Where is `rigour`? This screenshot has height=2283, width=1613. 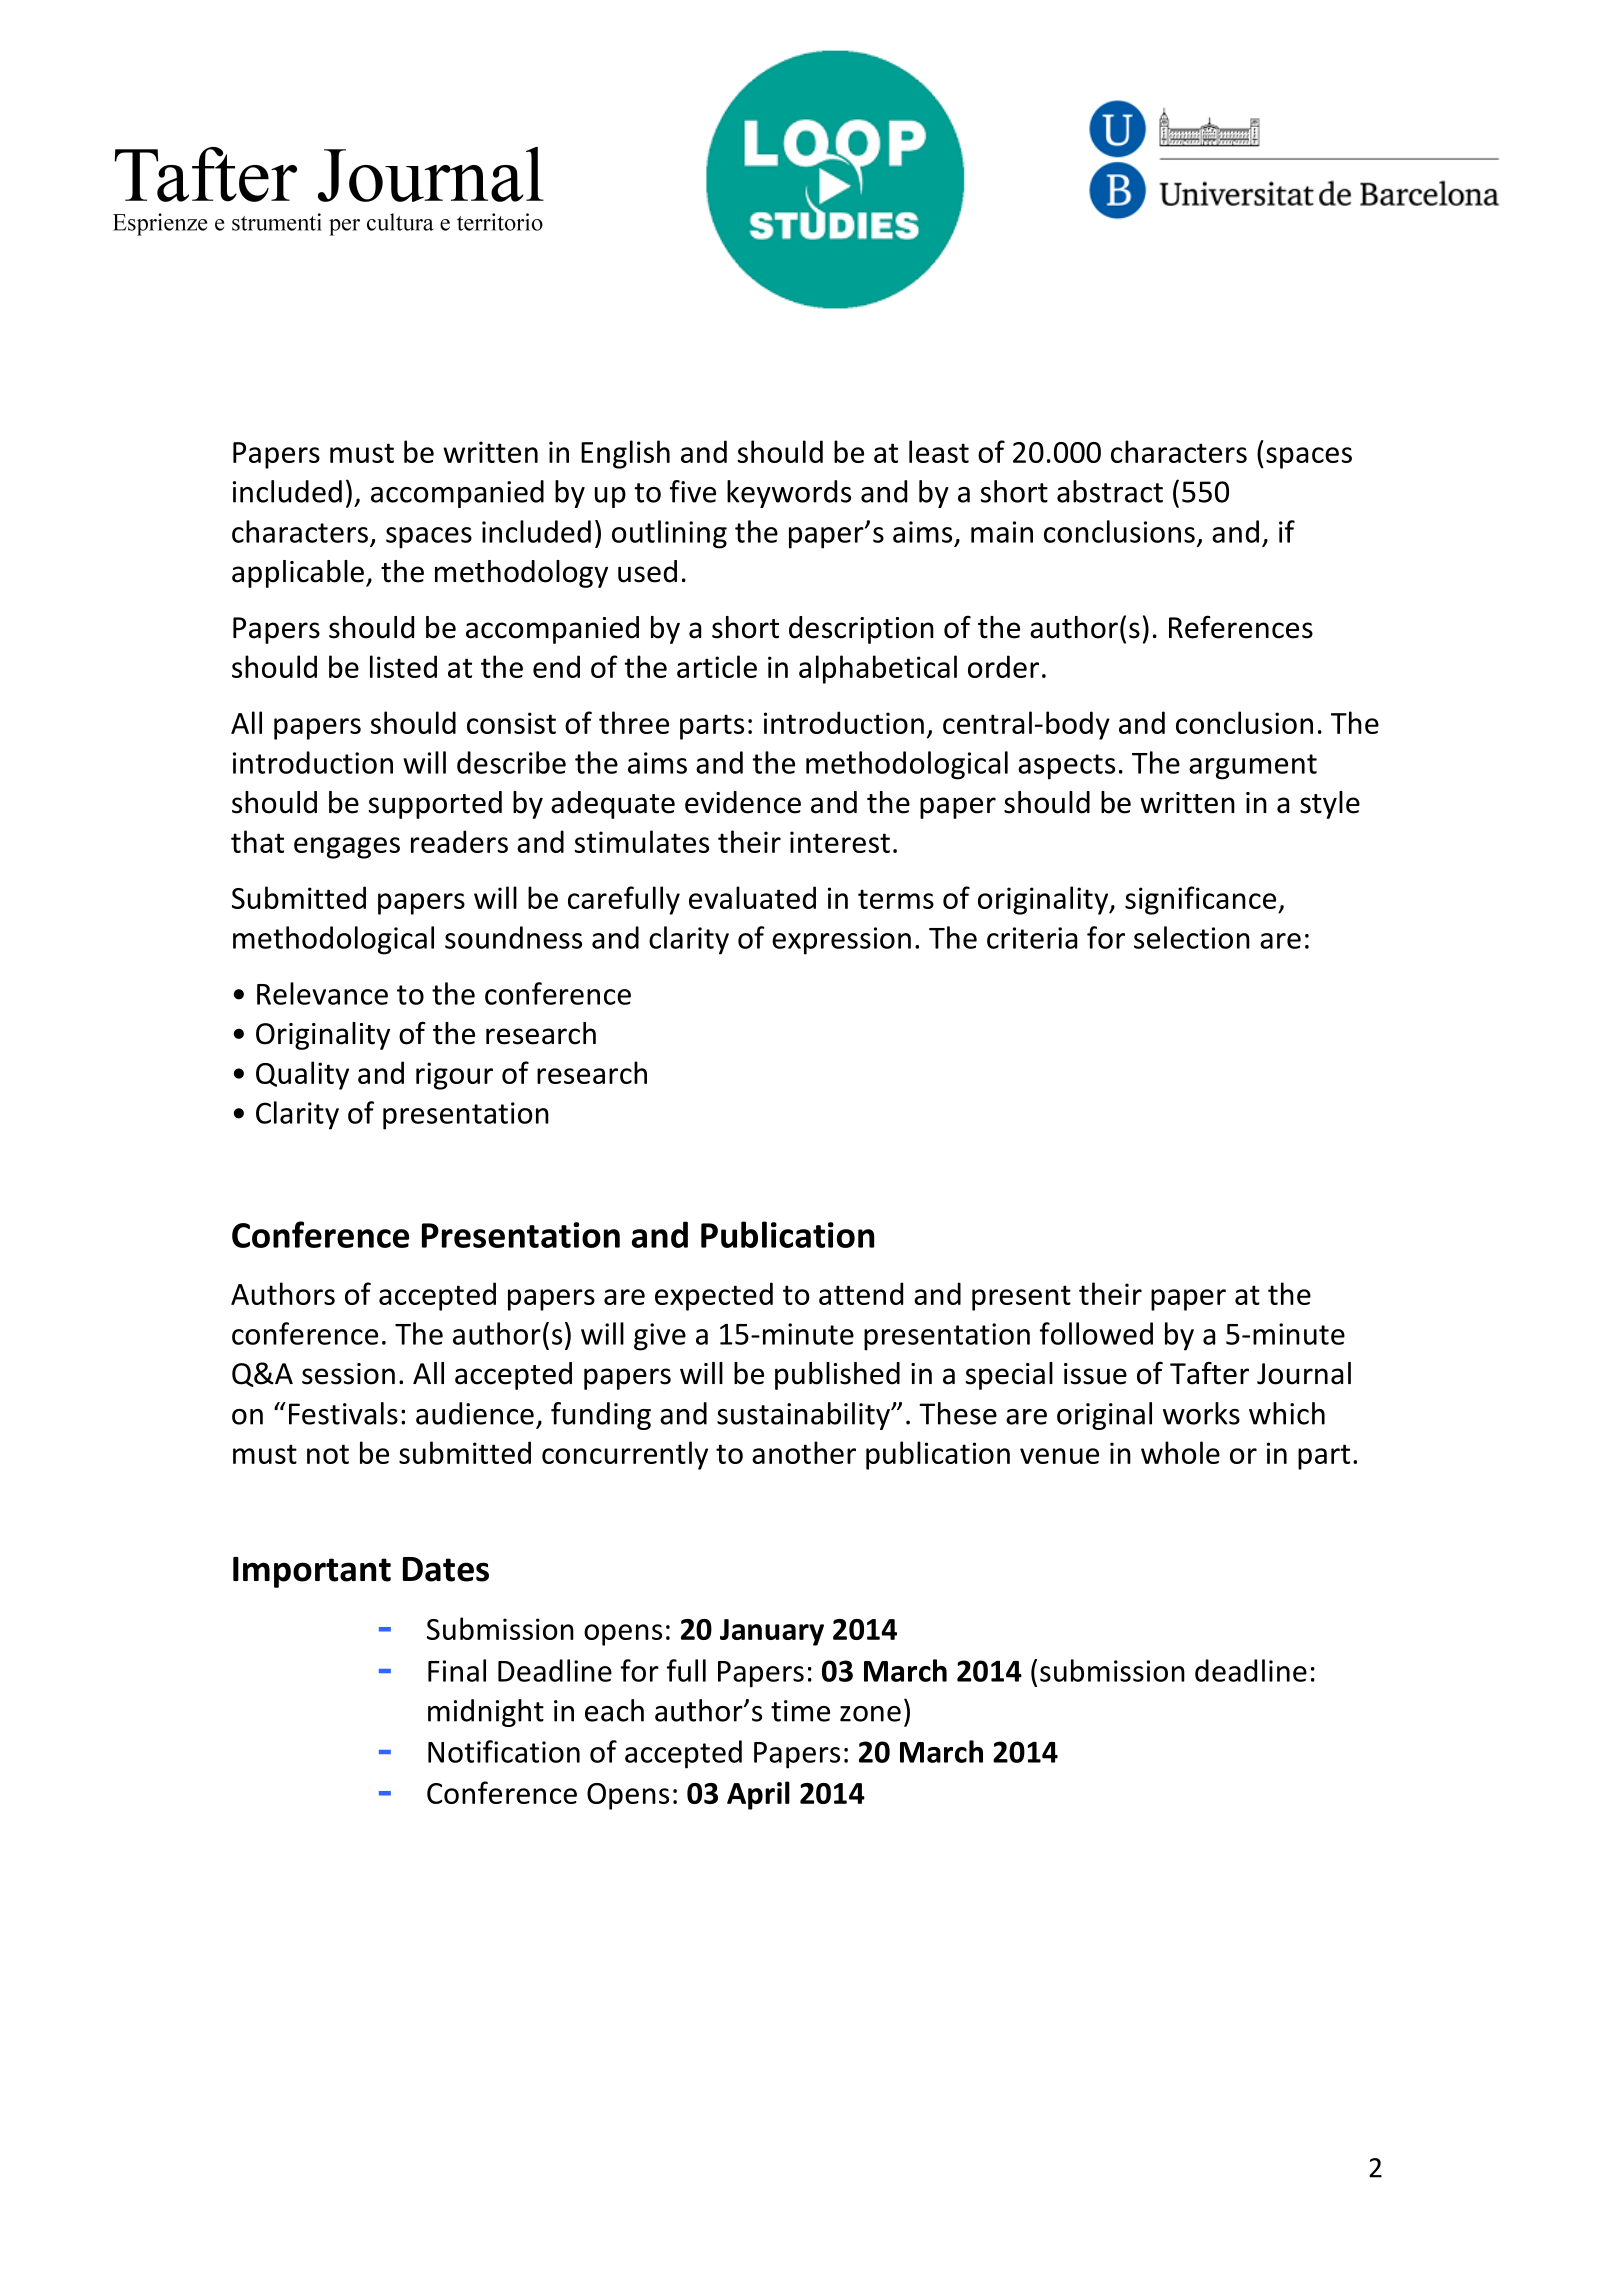
rigour is located at coordinates (454, 1076).
